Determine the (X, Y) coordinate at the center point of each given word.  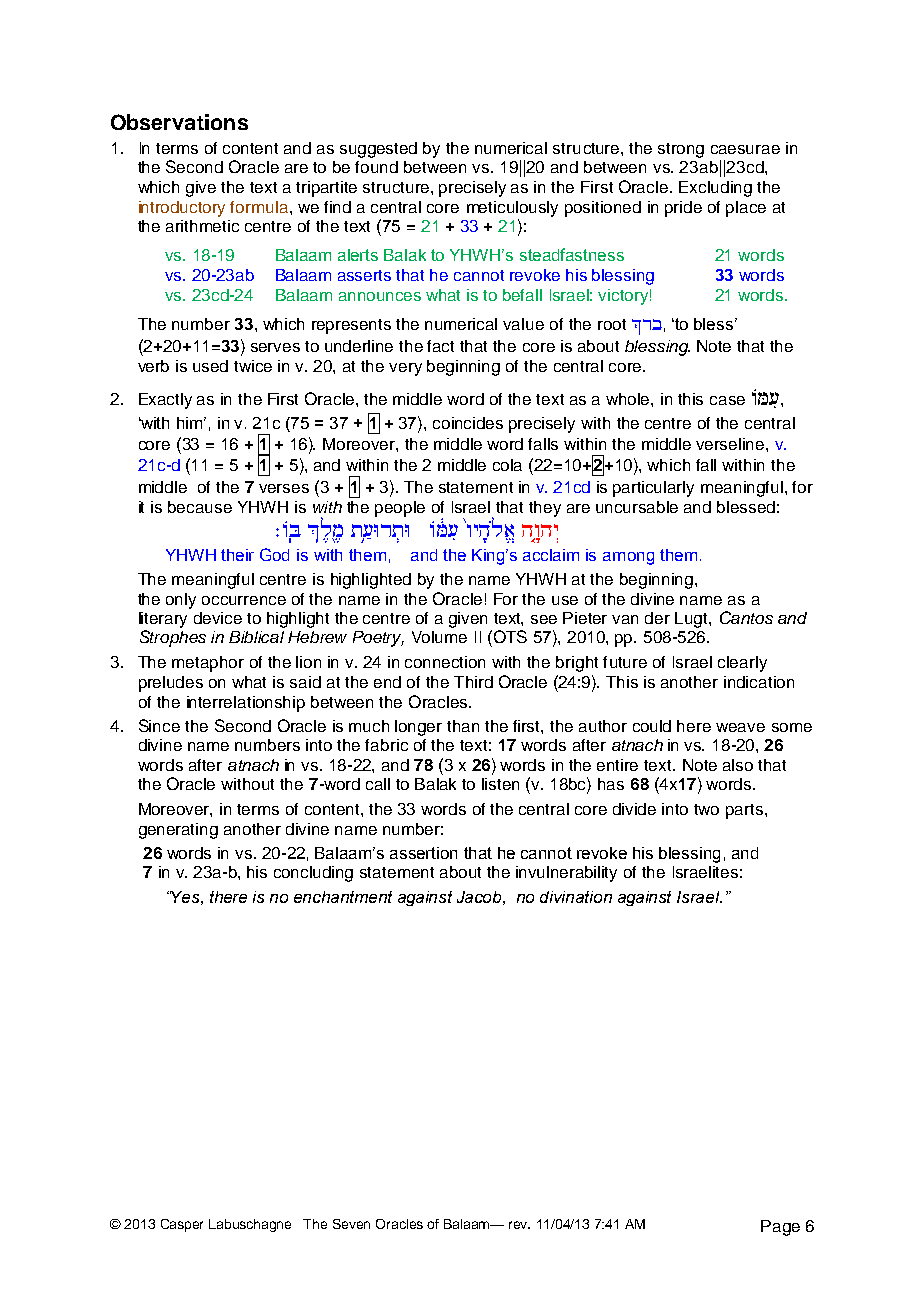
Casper (182, 1225)
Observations (179, 122)
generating (178, 831)
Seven (351, 1224)
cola (507, 465)
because (200, 507)
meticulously (512, 209)
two (706, 809)
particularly (653, 489)
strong (681, 150)
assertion (423, 853)
